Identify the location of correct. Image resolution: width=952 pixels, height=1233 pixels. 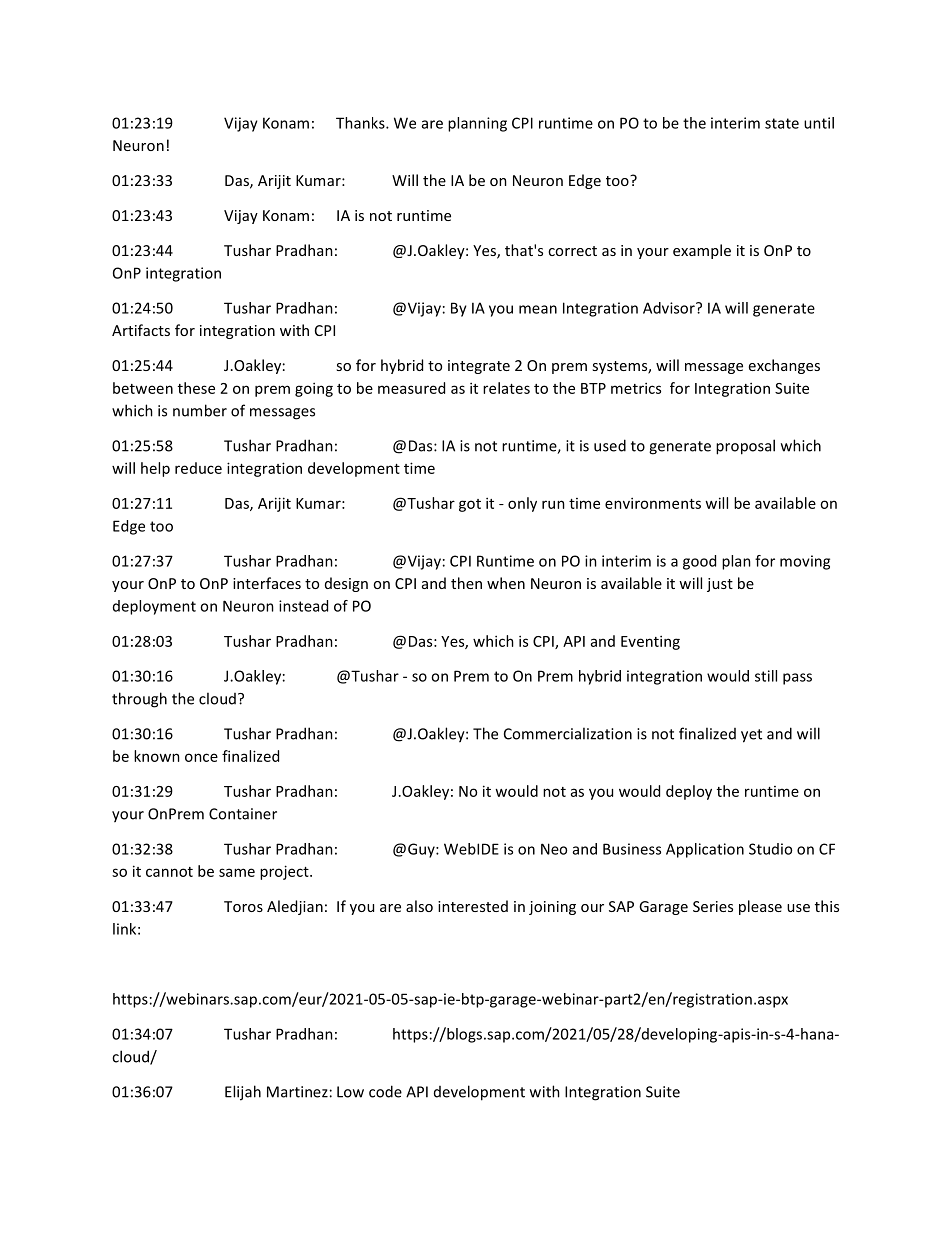
(572, 251).
